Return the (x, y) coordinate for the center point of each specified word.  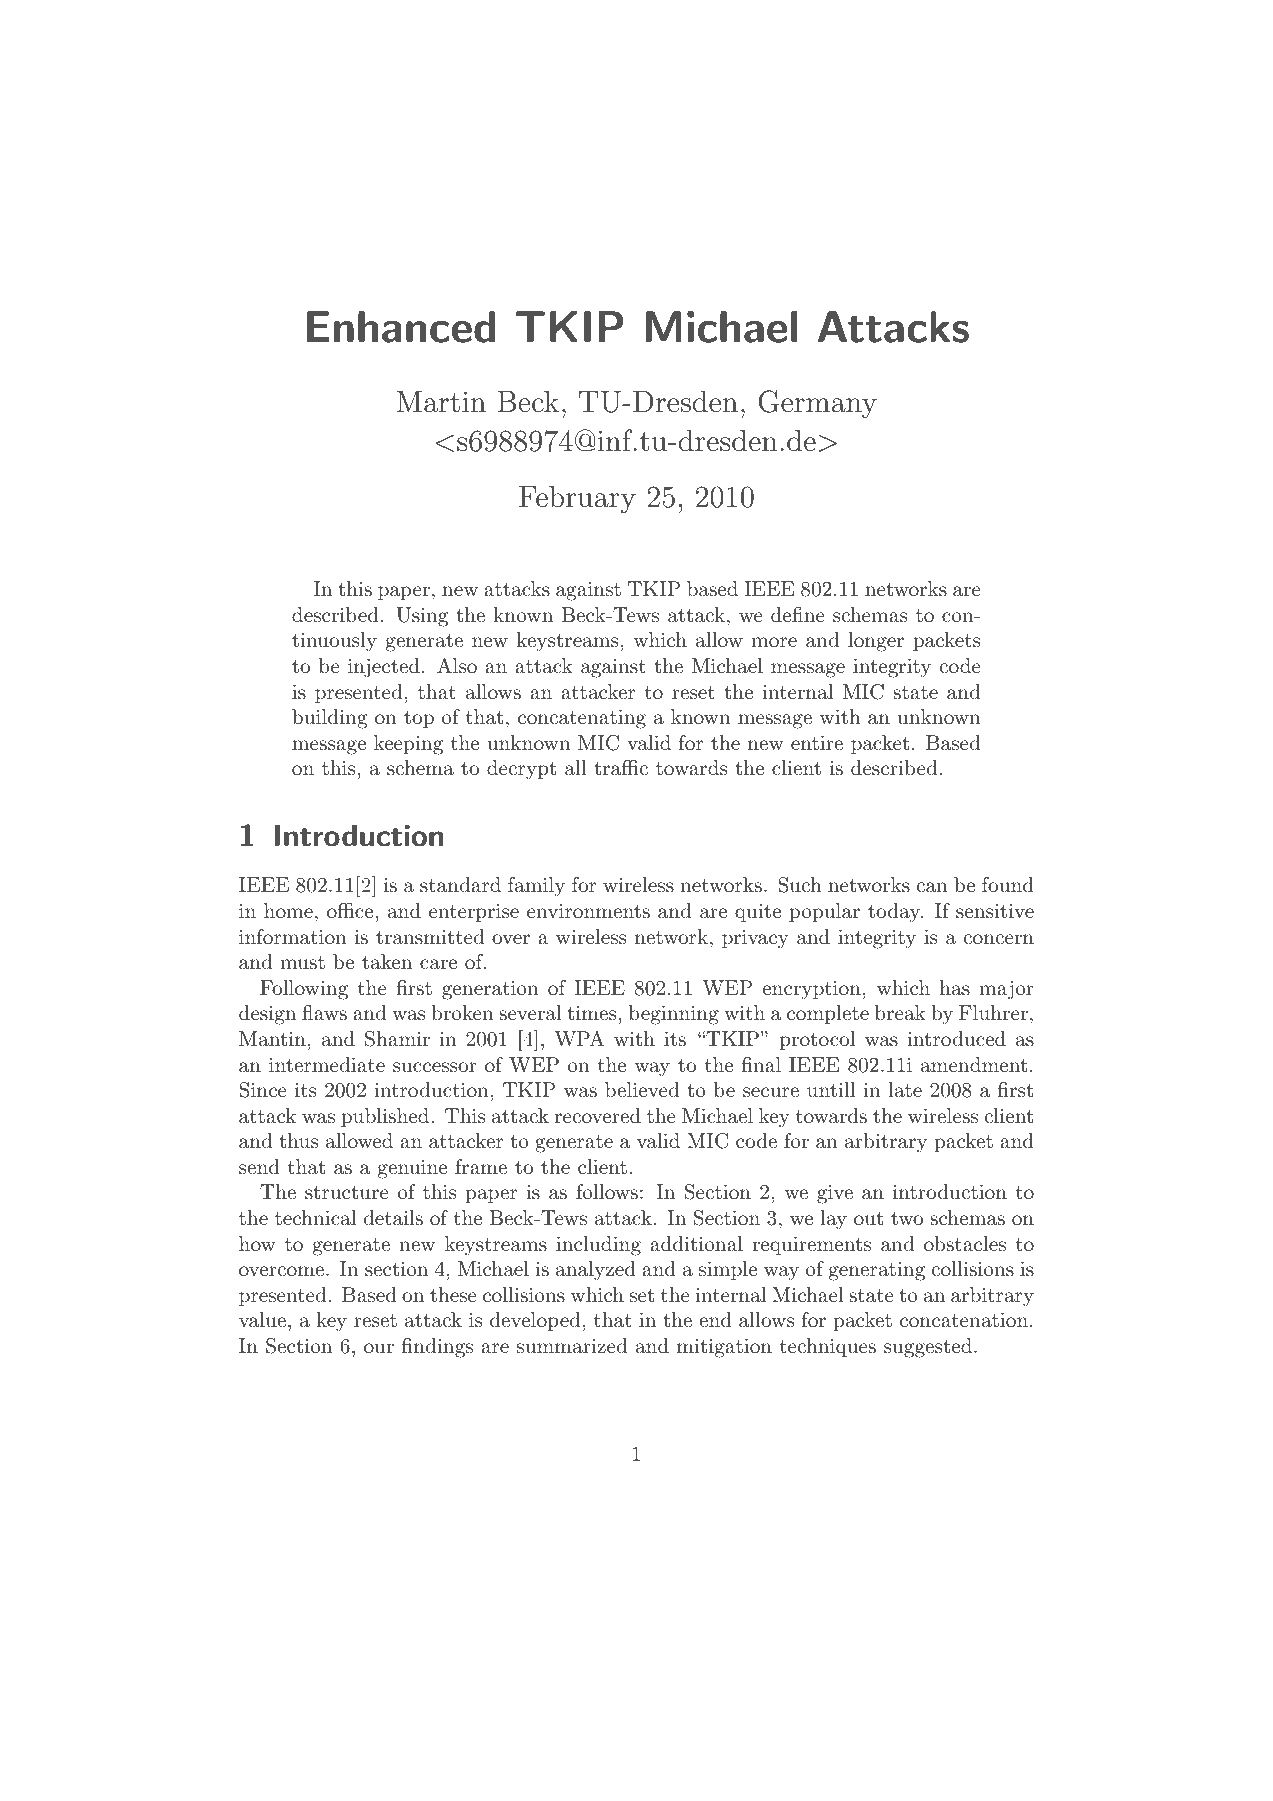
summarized (572, 1346)
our (379, 1348)
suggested (928, 1348)
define (798, 614)
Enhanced (401, 327)
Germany (817, 404)
